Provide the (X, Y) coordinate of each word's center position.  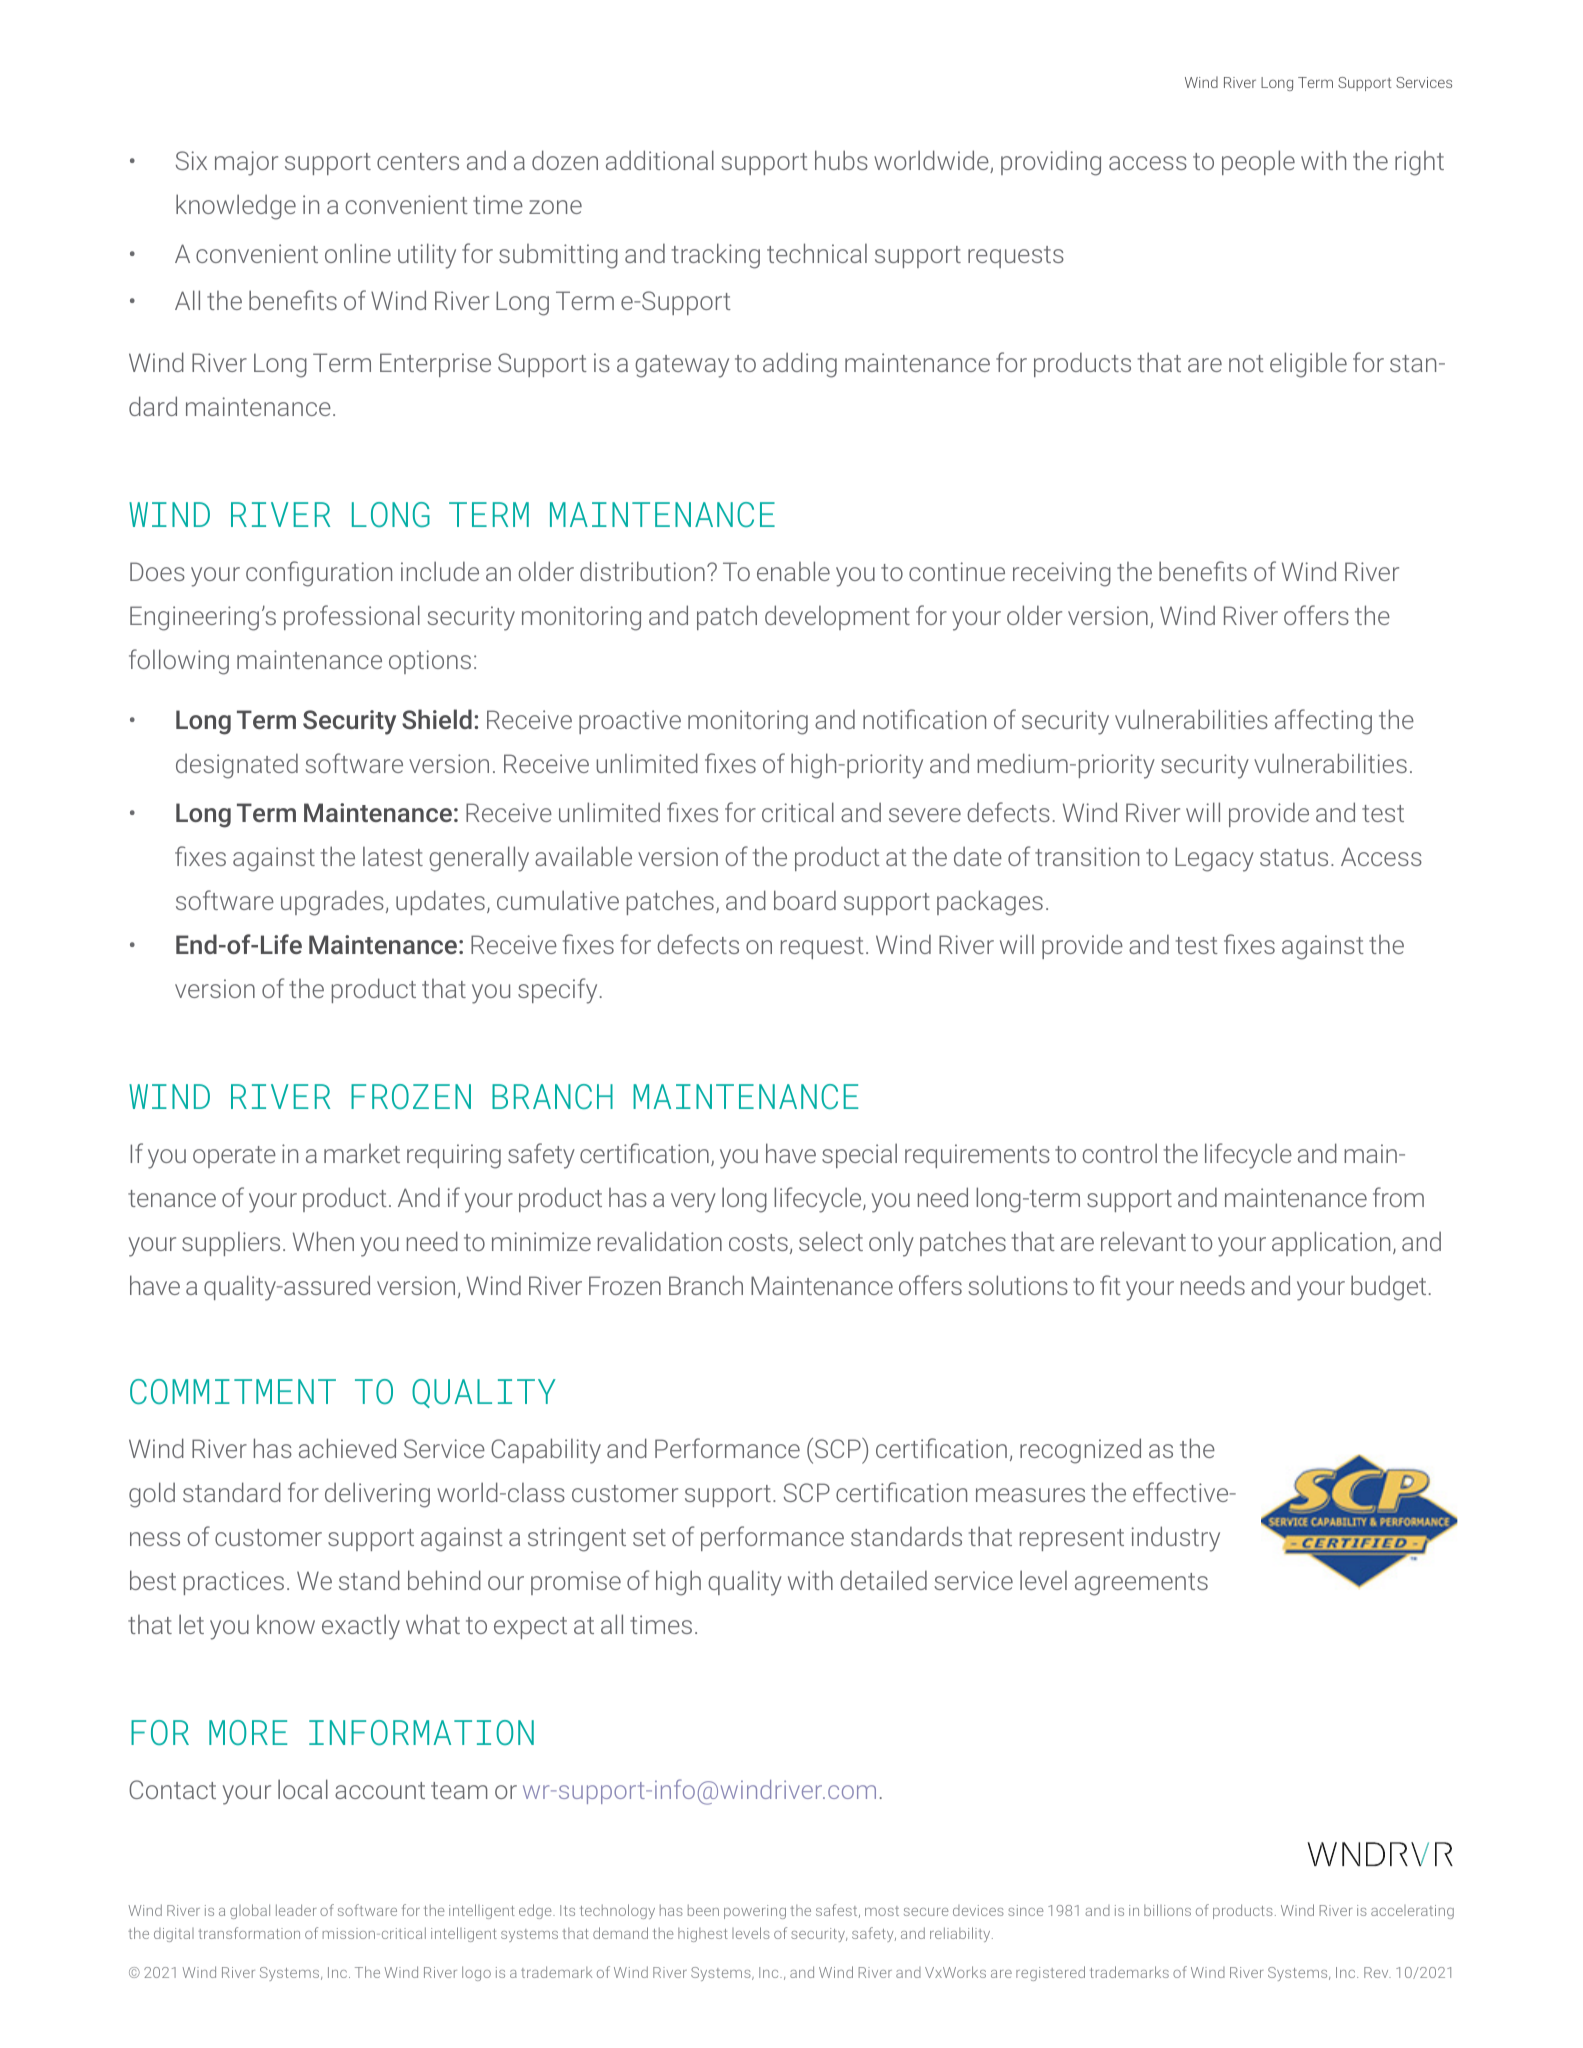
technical (817, 253)
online (358, 253)
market (362, 1153)
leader (296, 1910)
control (1120, 1153)
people (1258, 162)
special (859, 1155)
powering (755, 1912)
